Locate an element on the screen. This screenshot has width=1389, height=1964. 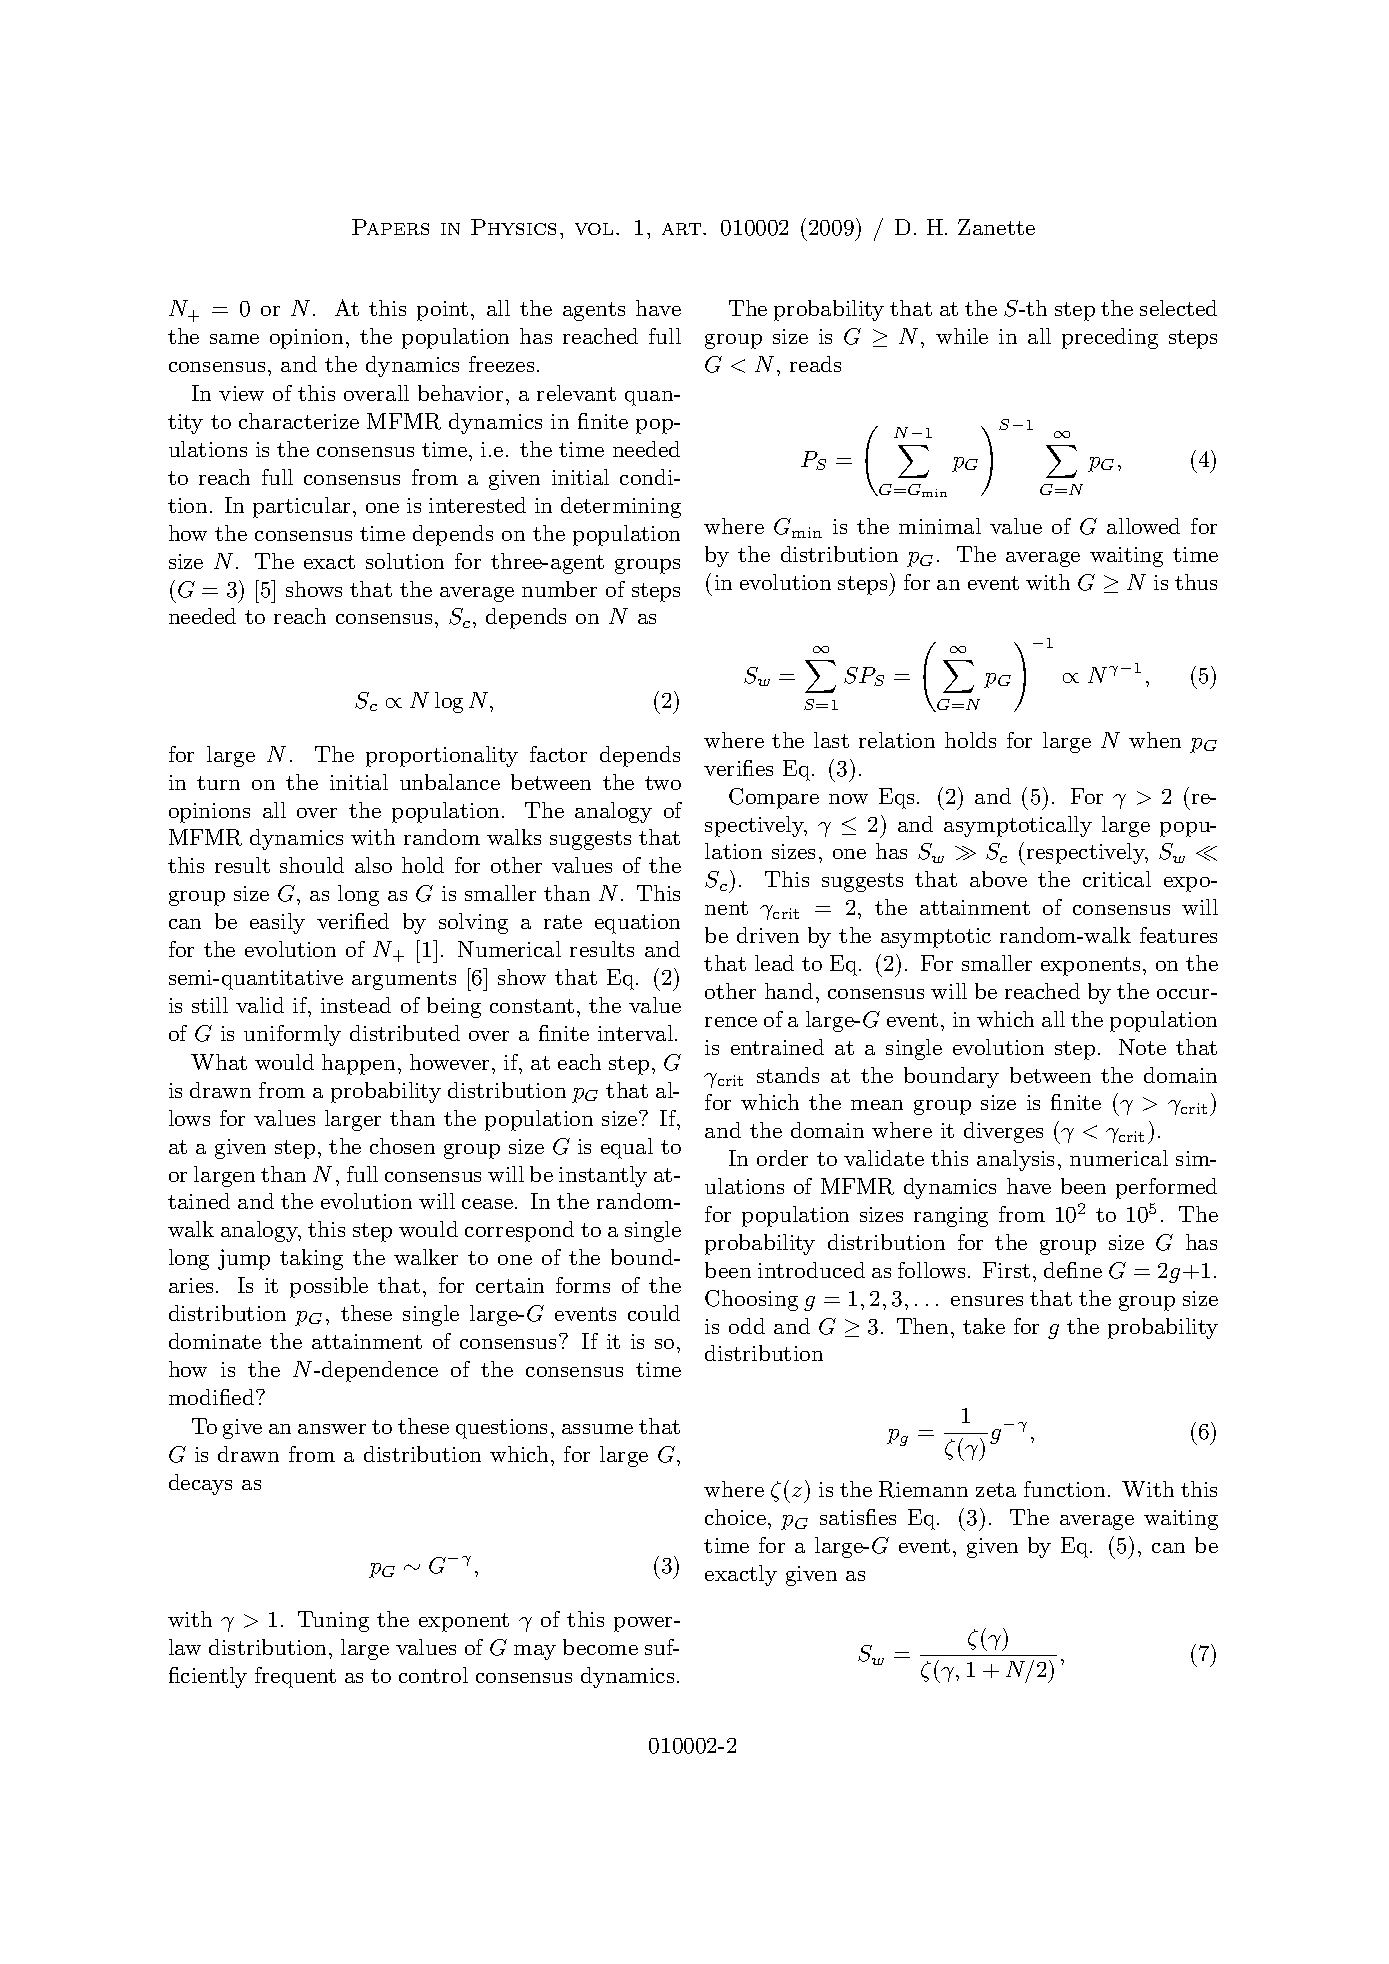
Tuning is located at coordinates (333, 1621).
